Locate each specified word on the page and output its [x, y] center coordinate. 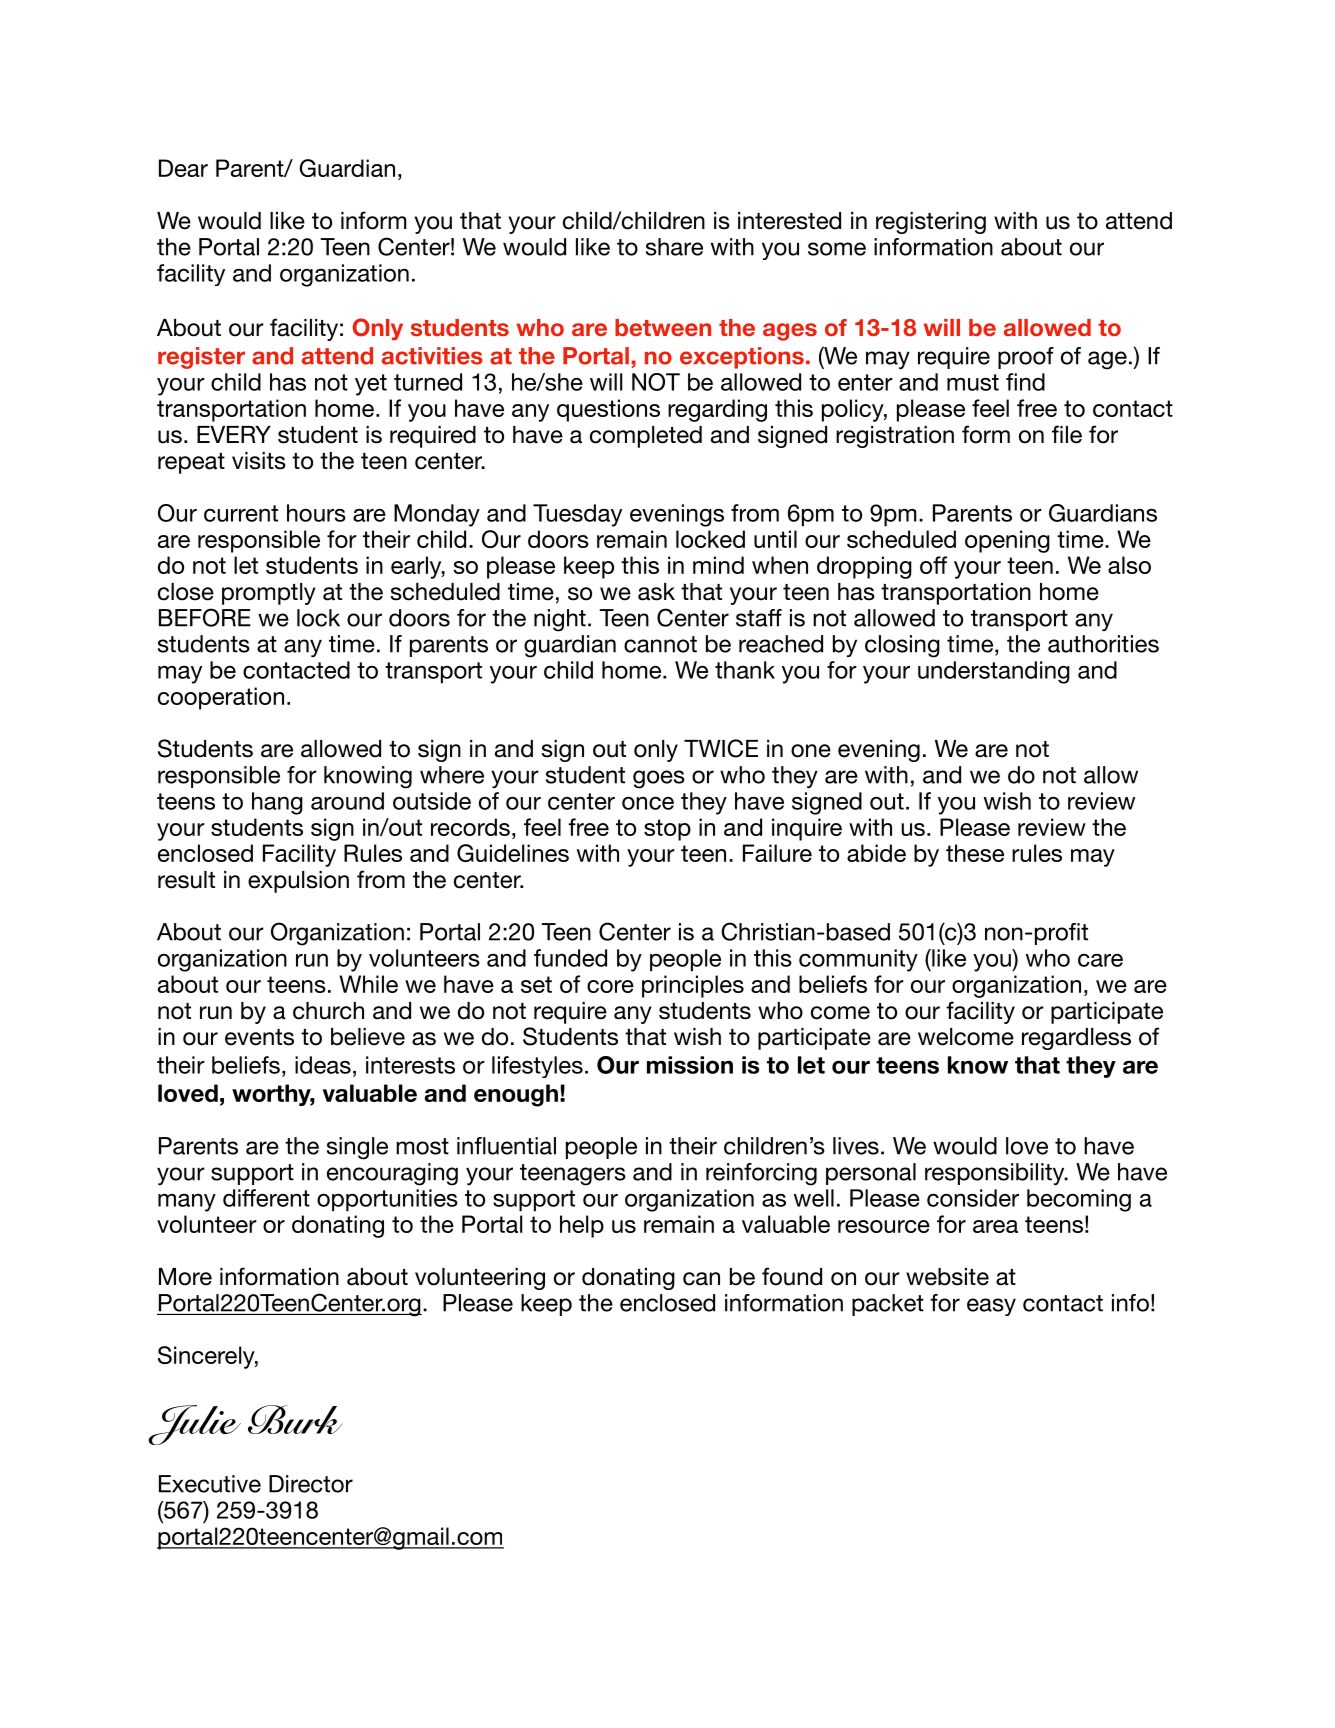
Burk [295, 1419]
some [837, 249]
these [975, 853]
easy [991, 1307]
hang [277, 803]
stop [667, 830]
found [792, 1276]
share [674, 247]
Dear [183, 168]
